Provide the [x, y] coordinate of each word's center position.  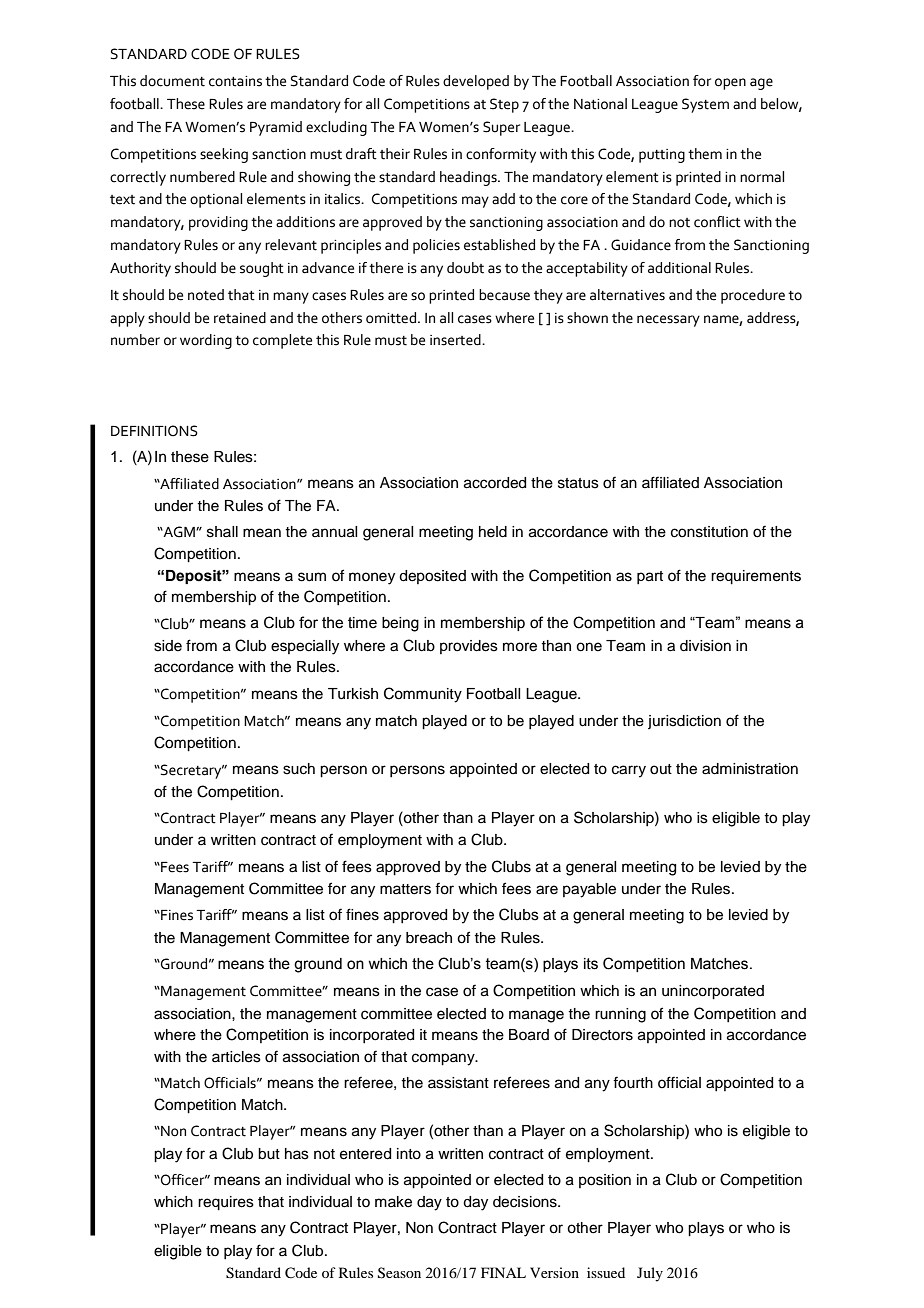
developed [476, 82]
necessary [668, 321]
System [705, 105]
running [620, 1015]
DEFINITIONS [154, 431]
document [172, 81]
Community [423, 695]
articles [236, 1057]
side [168, 646]
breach [429, 938]
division [705, 646]
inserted [456, 340]
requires [226, 1203]
